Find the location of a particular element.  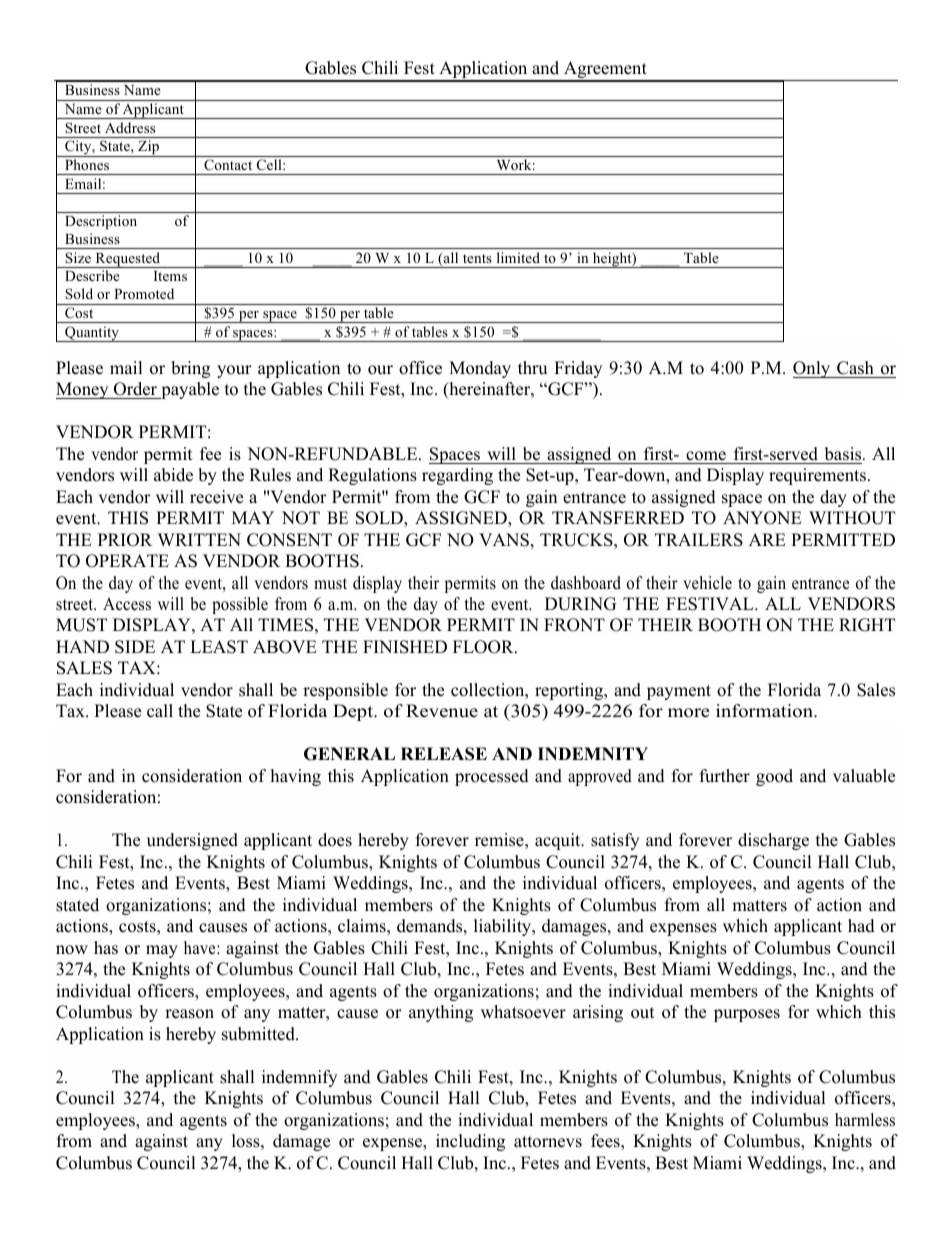

Agreement is located at coordinates (605, 71).
